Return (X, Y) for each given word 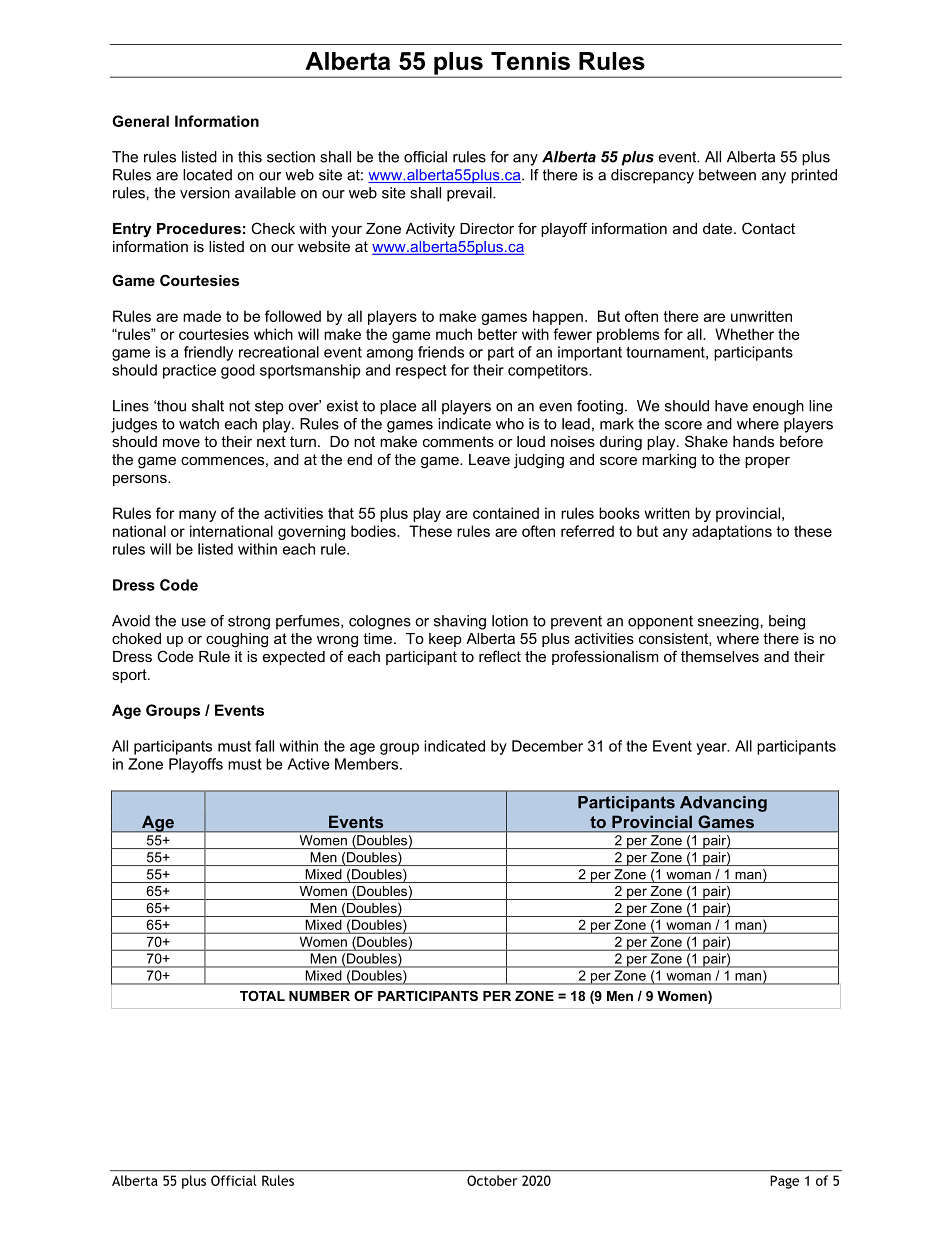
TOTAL (262, 996)
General (140, 121)
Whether (744, 334)
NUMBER (319, 996)
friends (441, 352)
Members (368, 764)
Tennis (530, 61)
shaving (460, 622)
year (712, 749)
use (194, 622)
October (492, 1180)
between (727, 175)
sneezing (728, 622)
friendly (208, 353)
